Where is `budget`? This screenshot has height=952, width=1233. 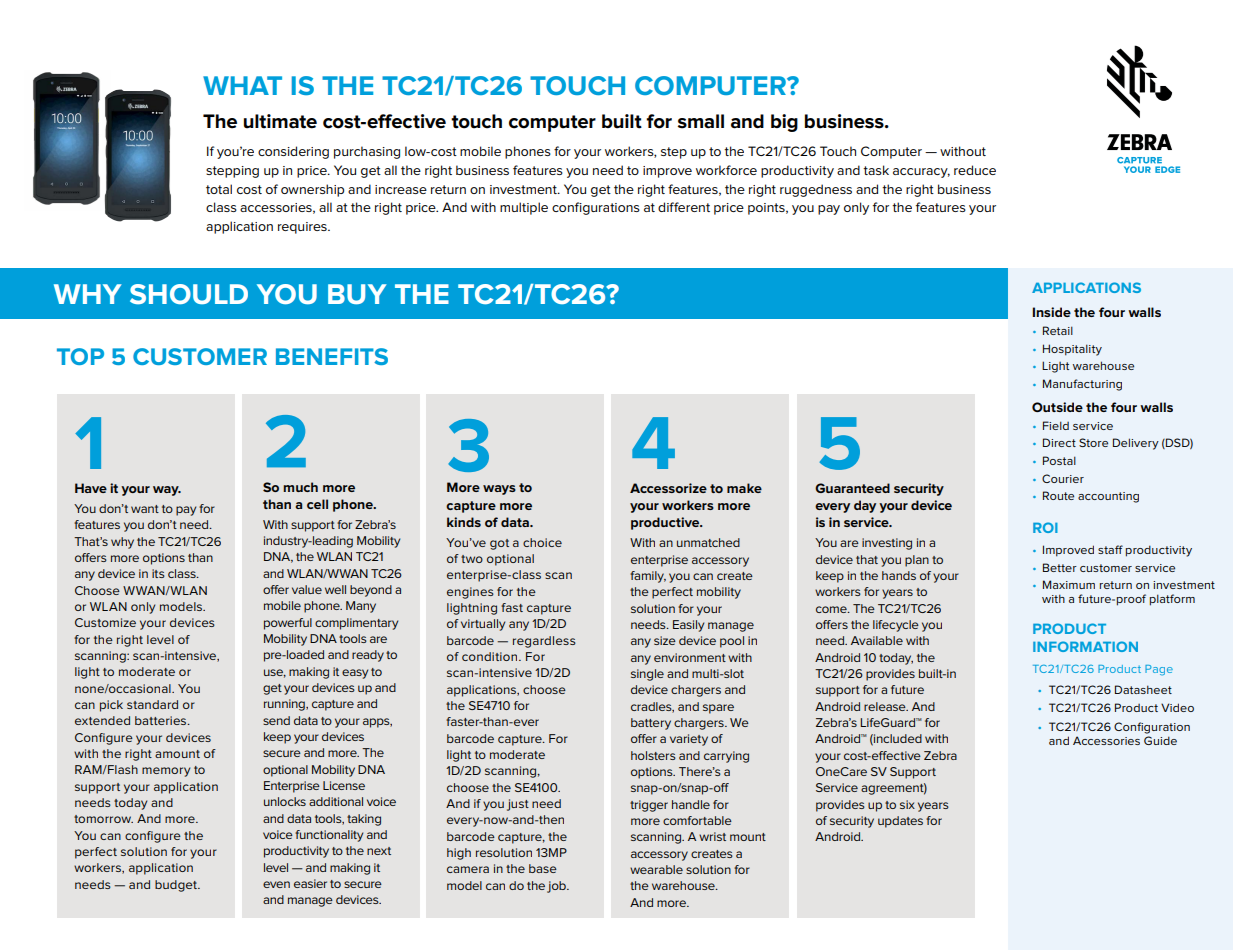 budget is located at coordinates (177, 886).
